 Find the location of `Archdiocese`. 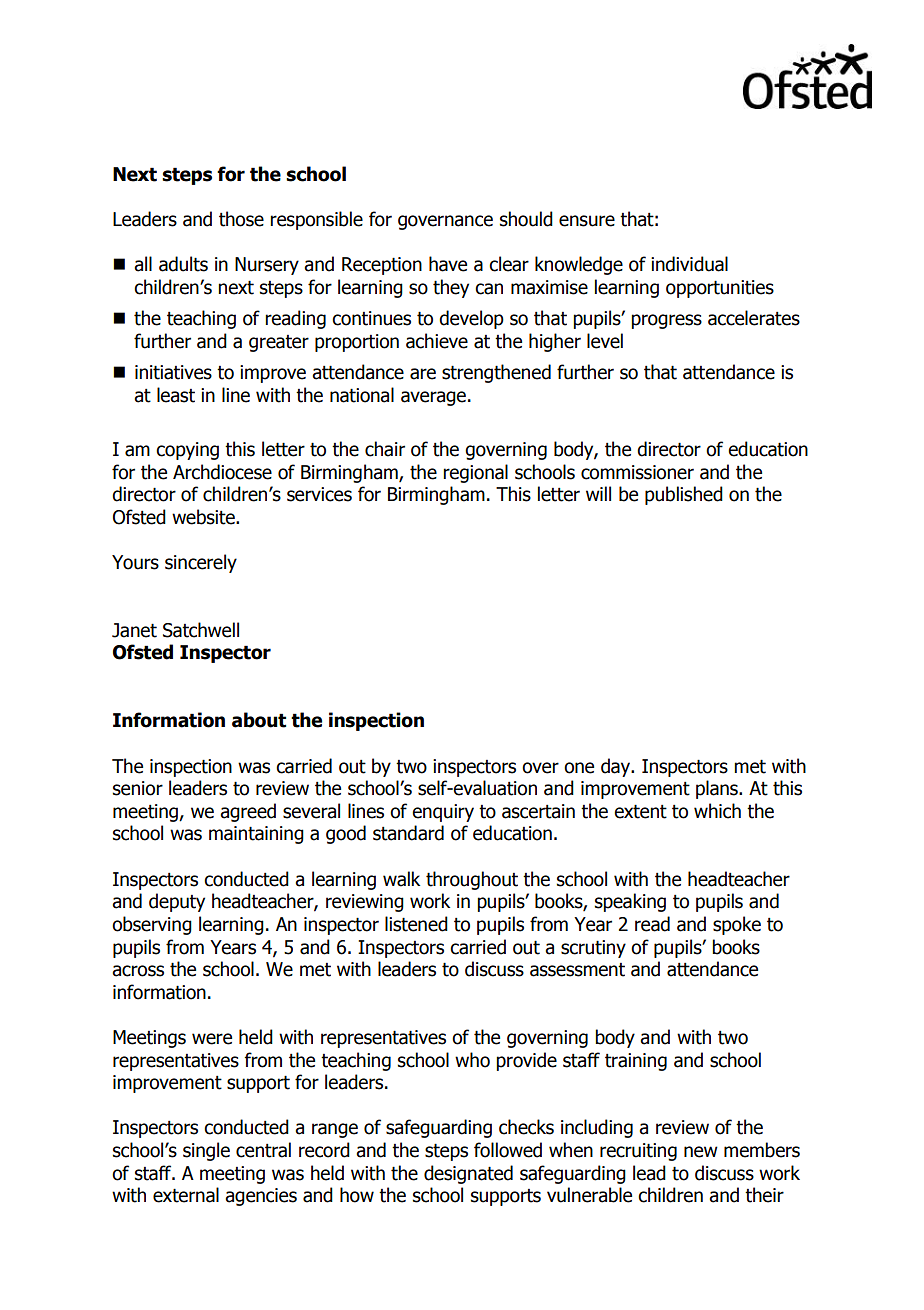

Archdiocese is located at coordinates (222, 472).
